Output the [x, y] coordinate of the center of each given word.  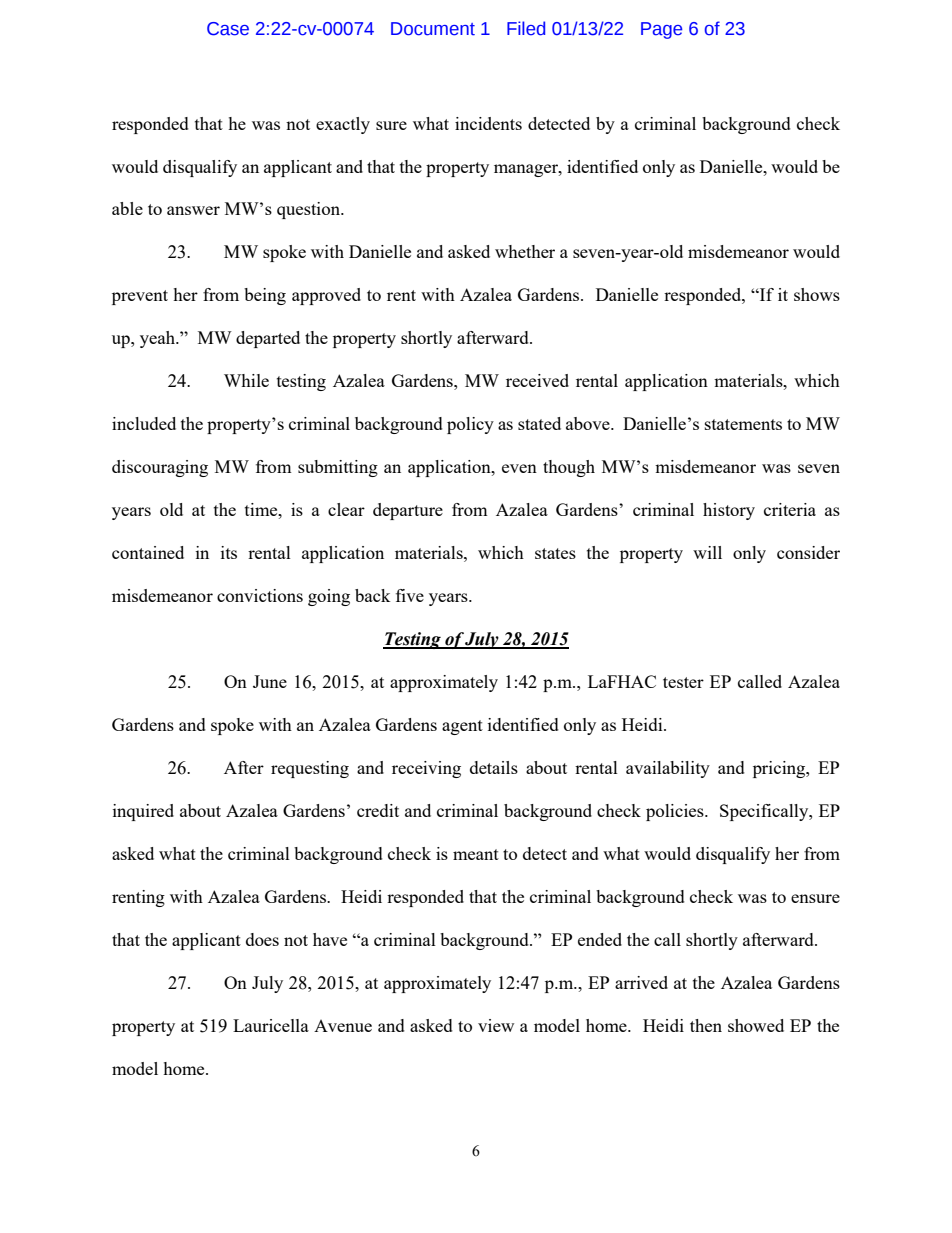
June [270, 681]
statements [743, 424]
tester [683, 682]
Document [433, 29]
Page [661, 30]
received [537, 380]
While [246, 380]
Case [228, 29]
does [262, 939]
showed [756, 1025]
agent [462, 727]
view [496, 1025]
